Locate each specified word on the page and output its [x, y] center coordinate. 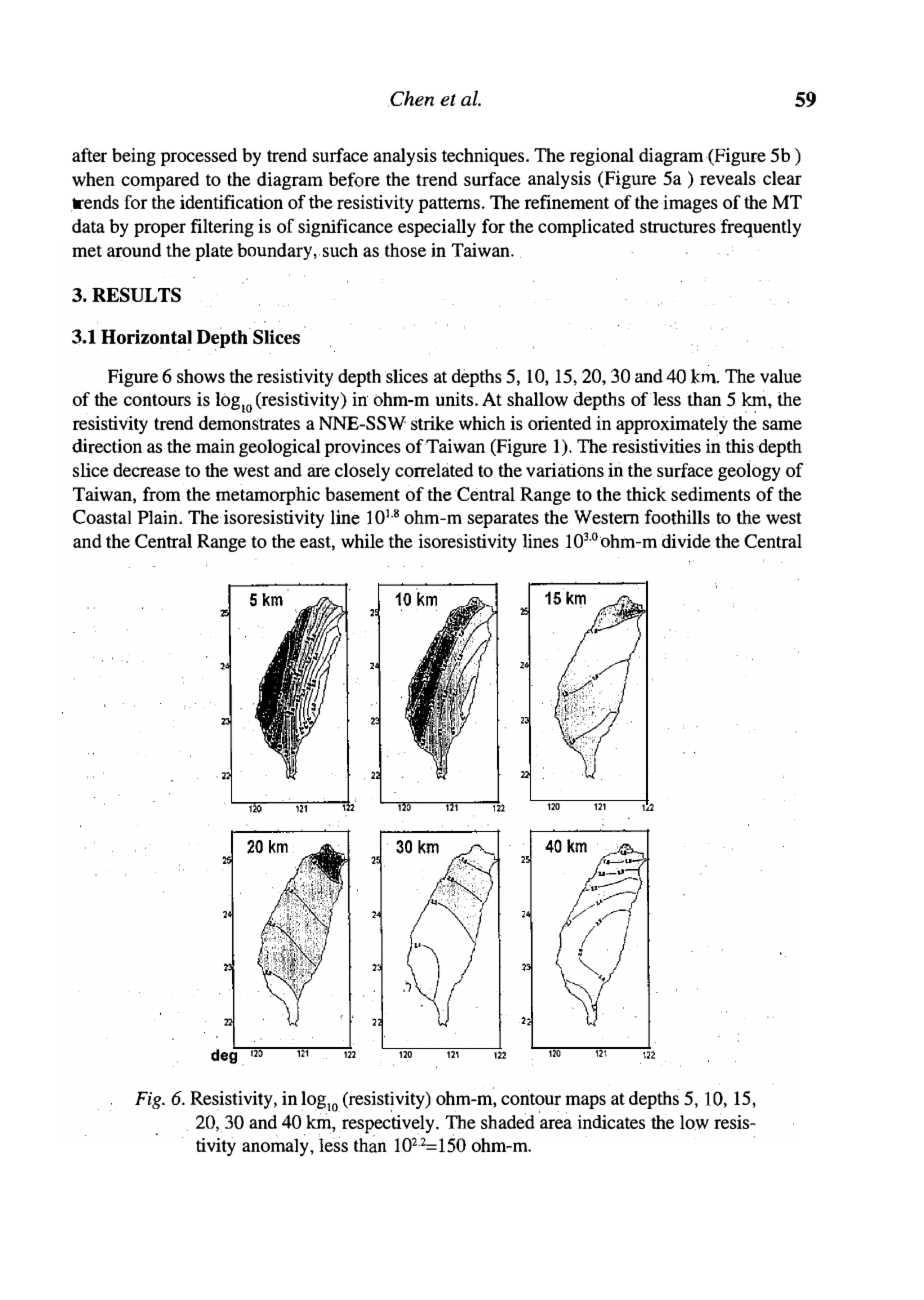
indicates [611, 1122]
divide [686, 541]
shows [201, 376]
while [362, 541]
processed [199, 157]
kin [704, 376]
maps [585, 1102]
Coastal [102, 516]
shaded [508, 1121]
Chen [411, 99]
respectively [388, 1125]
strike [432, 423]
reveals [728, 178]
